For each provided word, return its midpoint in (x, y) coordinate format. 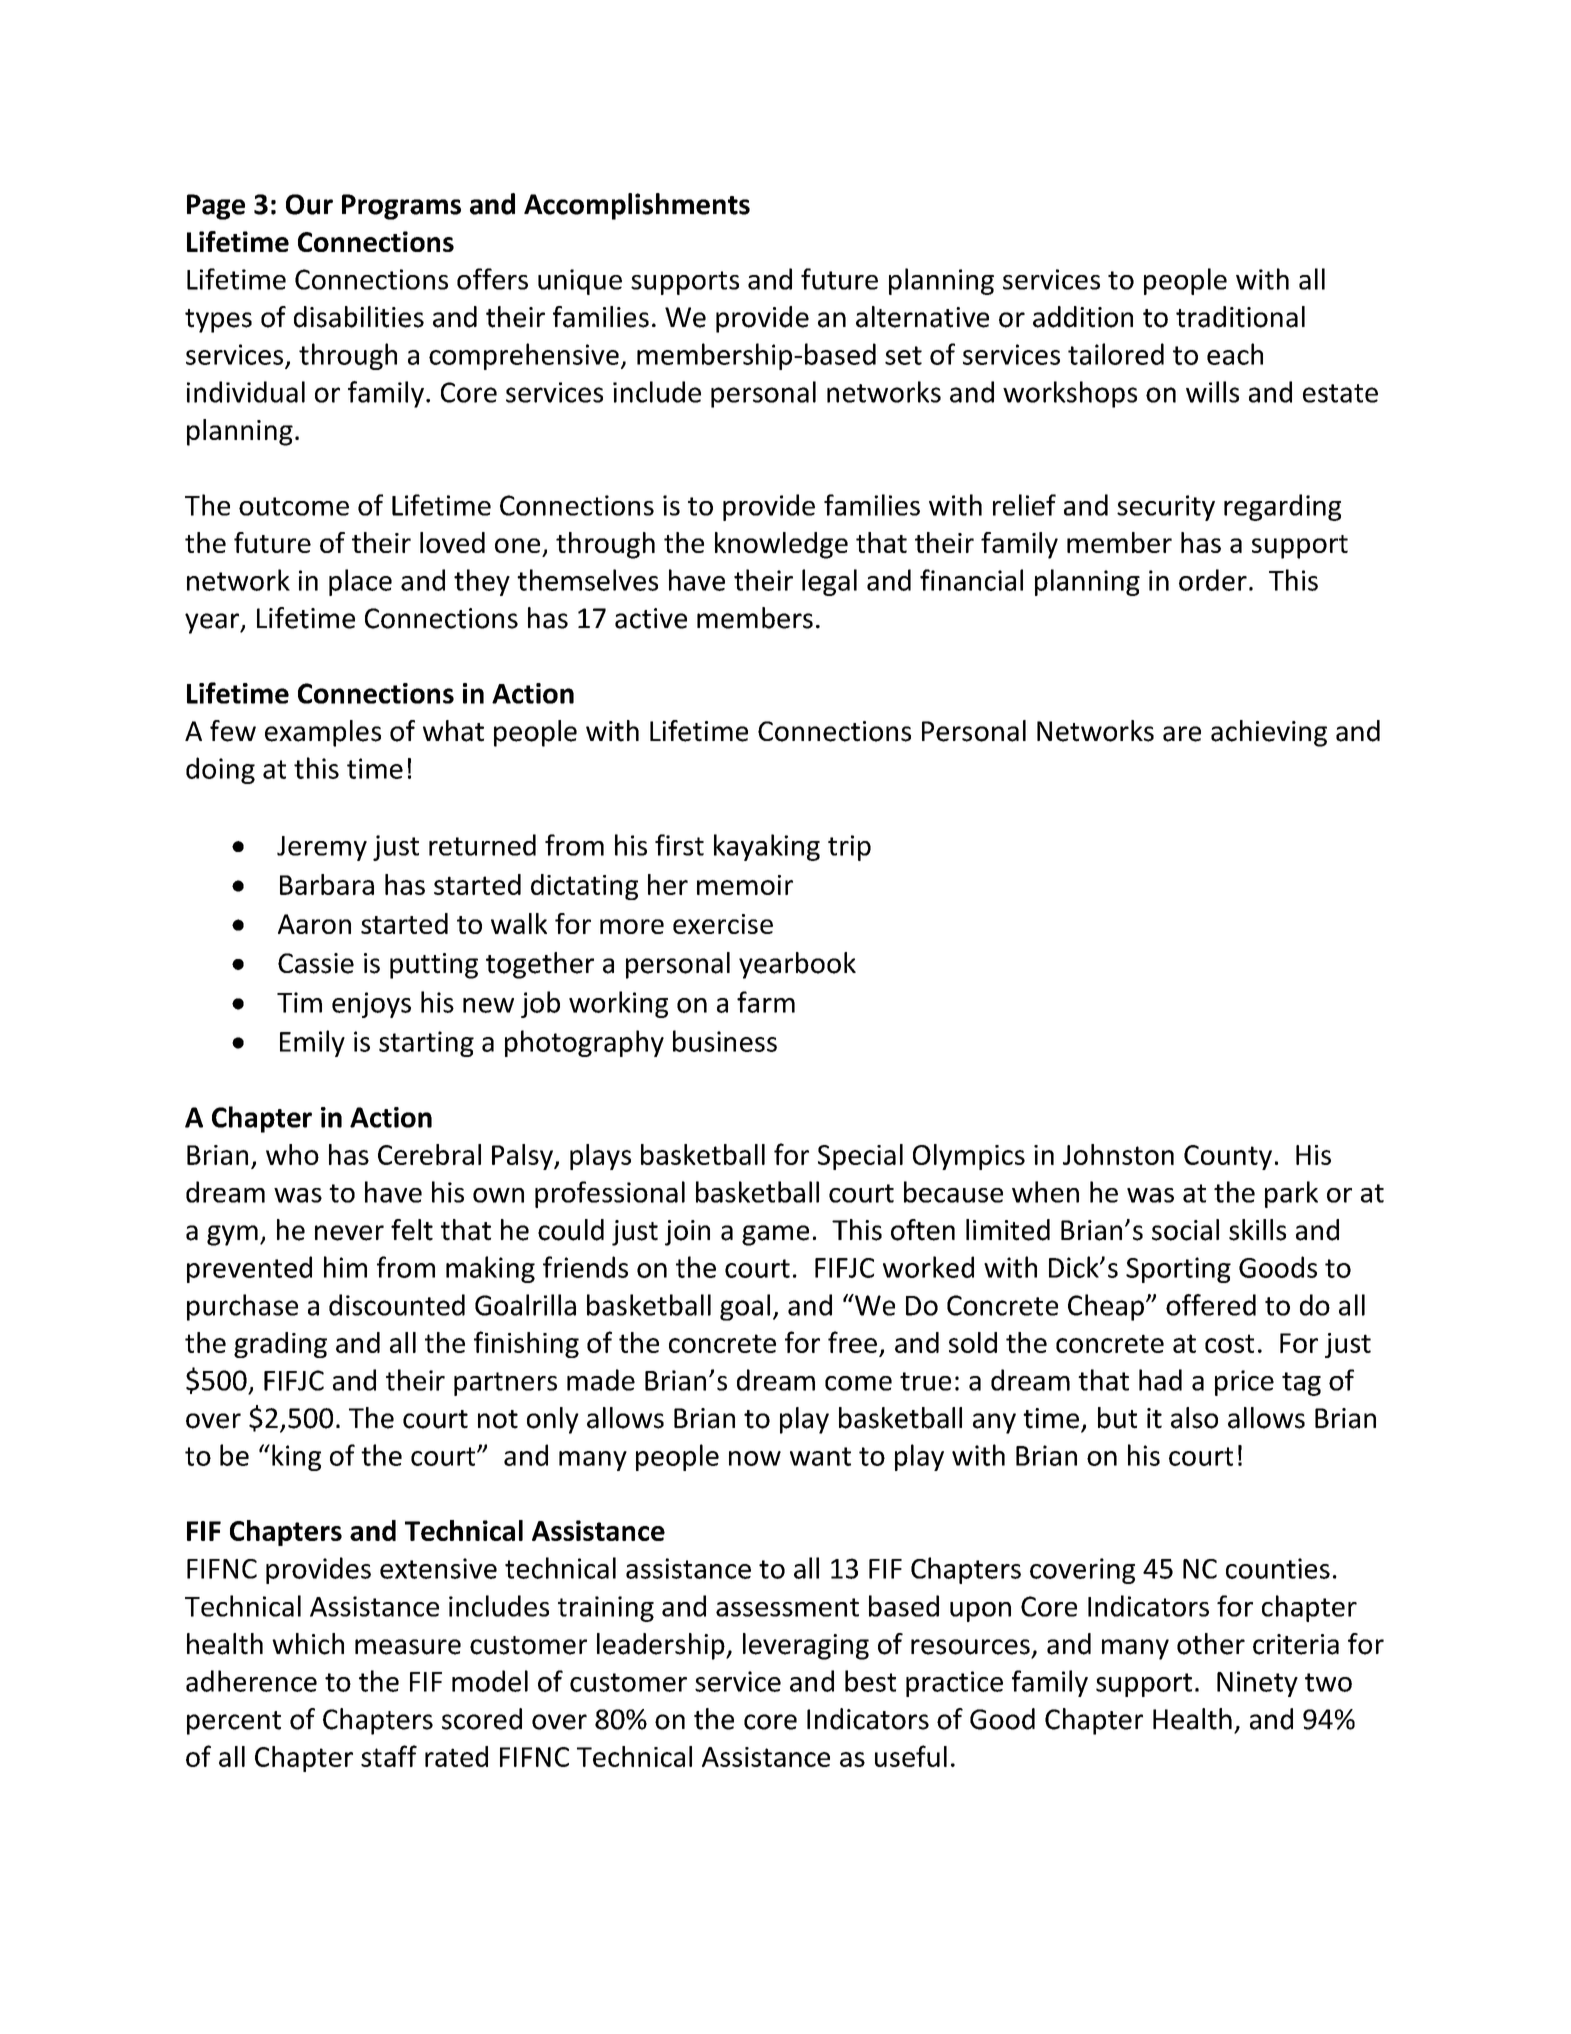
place (360, 582)
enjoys (371, 1005)
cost (1229, 1343)
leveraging (806, 1646)
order (1213, 580)
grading (280, 1345)
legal (829, 582)
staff (389, 1756)
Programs (401, 207)
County (1228, 1157)
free (852, 1342)
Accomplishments (637, 206)
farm (766, 1002)
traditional (1240, 317)
